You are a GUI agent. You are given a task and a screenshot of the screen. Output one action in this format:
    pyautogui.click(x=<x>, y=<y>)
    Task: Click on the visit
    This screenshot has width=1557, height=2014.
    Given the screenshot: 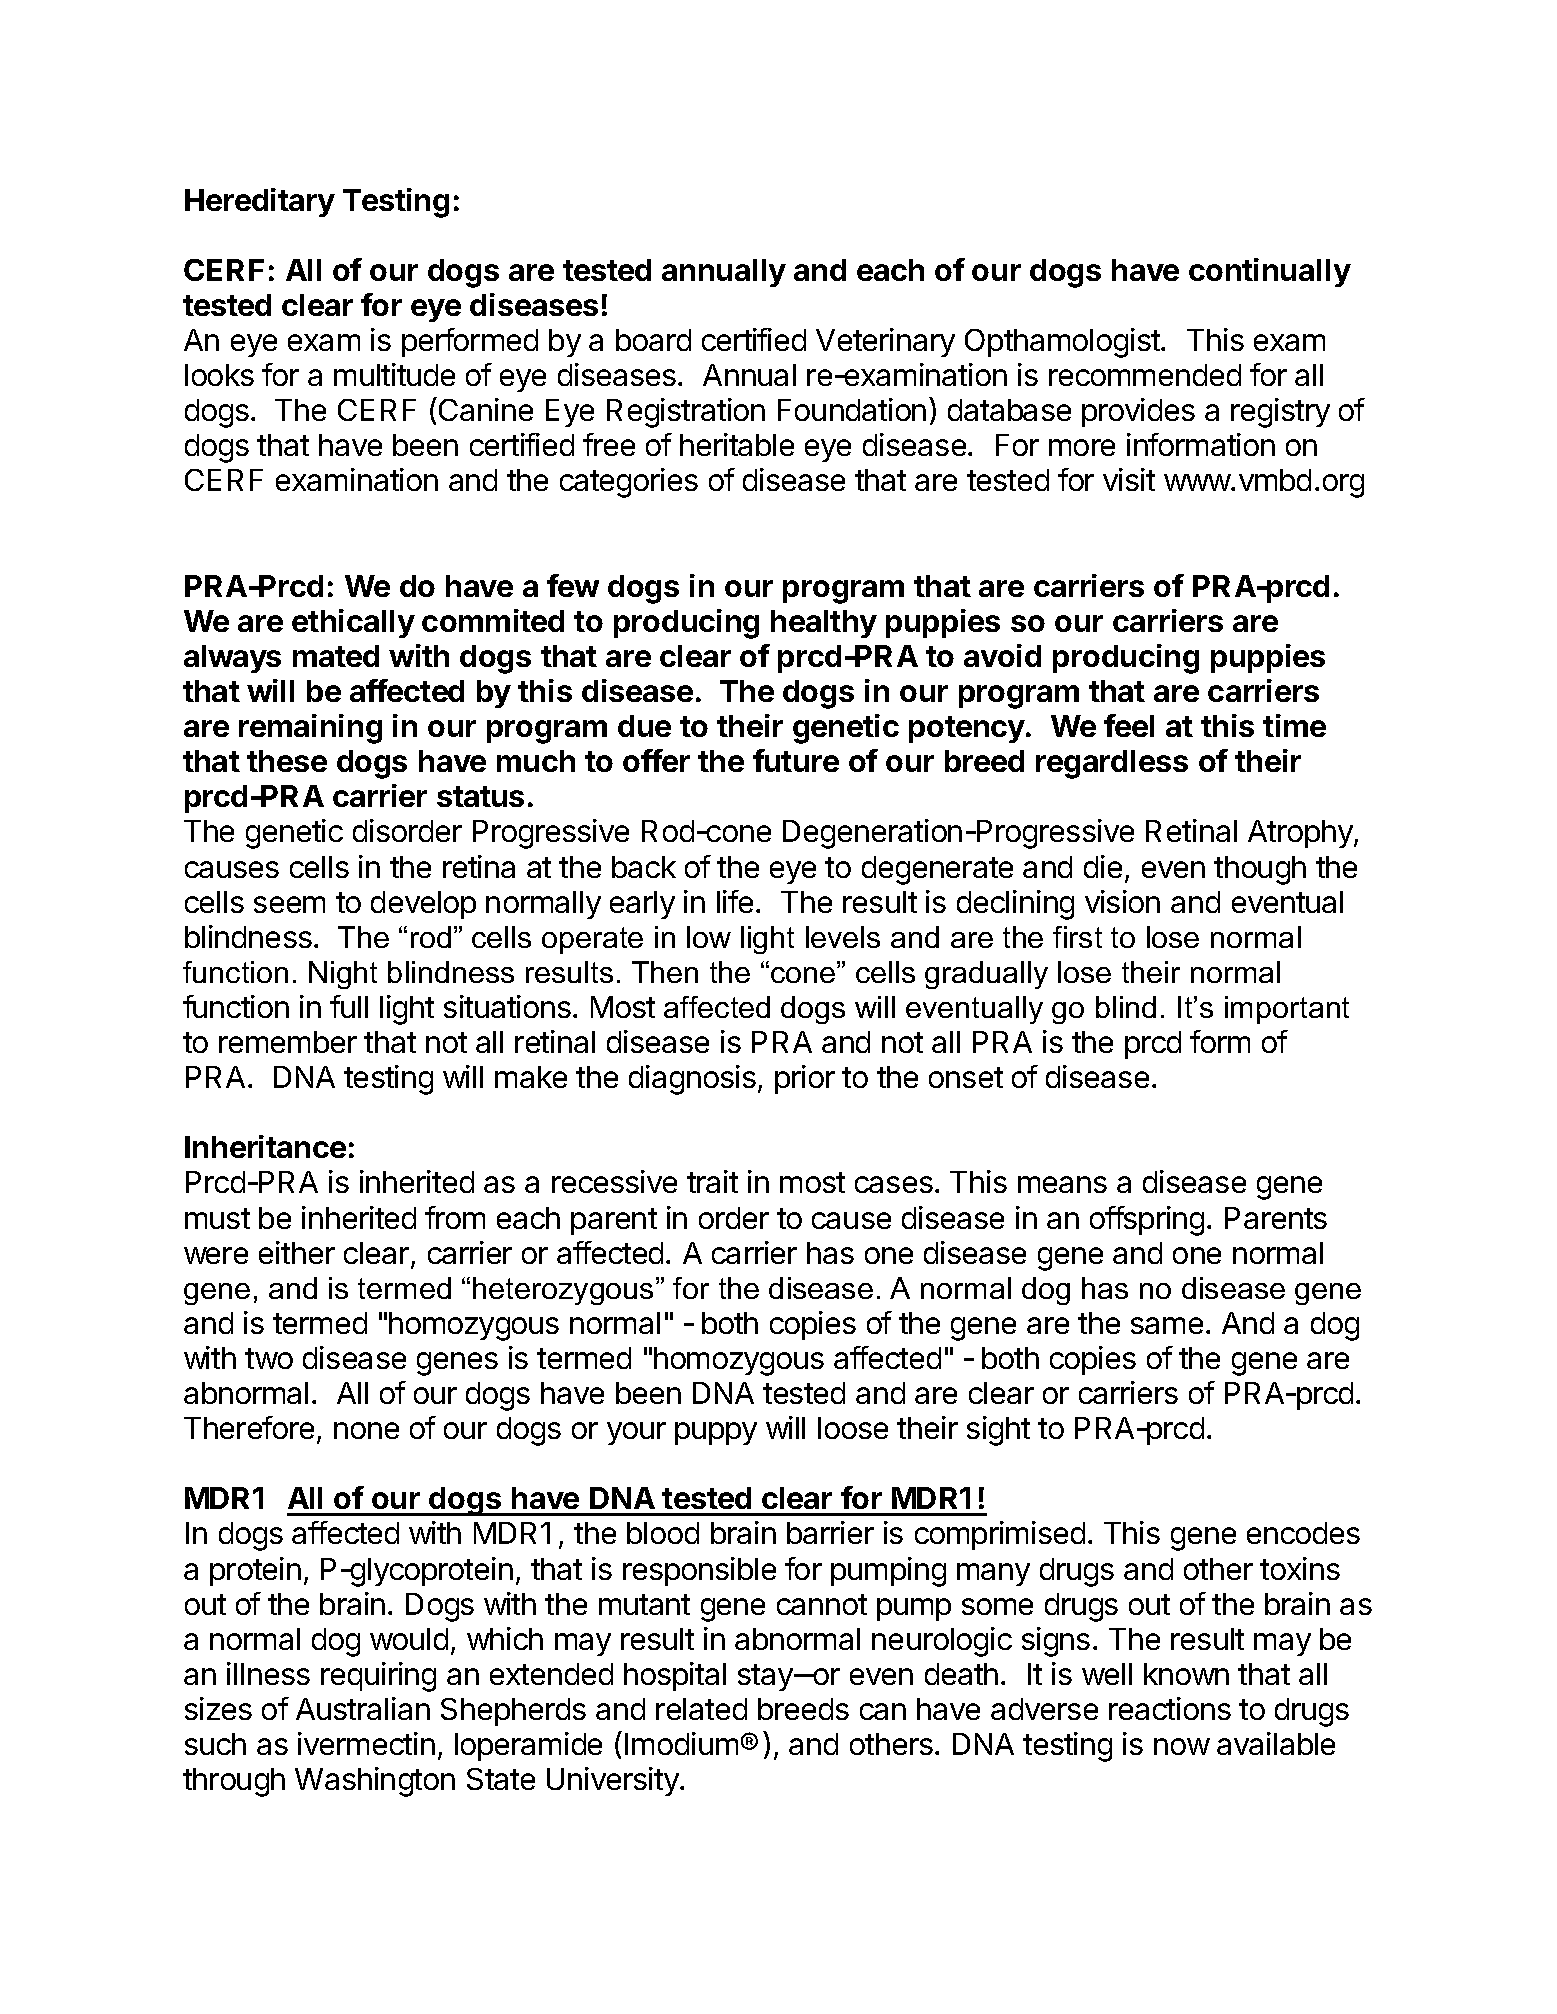 What is the action you would take?
    pyautogui.click(x=1129, y=479)
